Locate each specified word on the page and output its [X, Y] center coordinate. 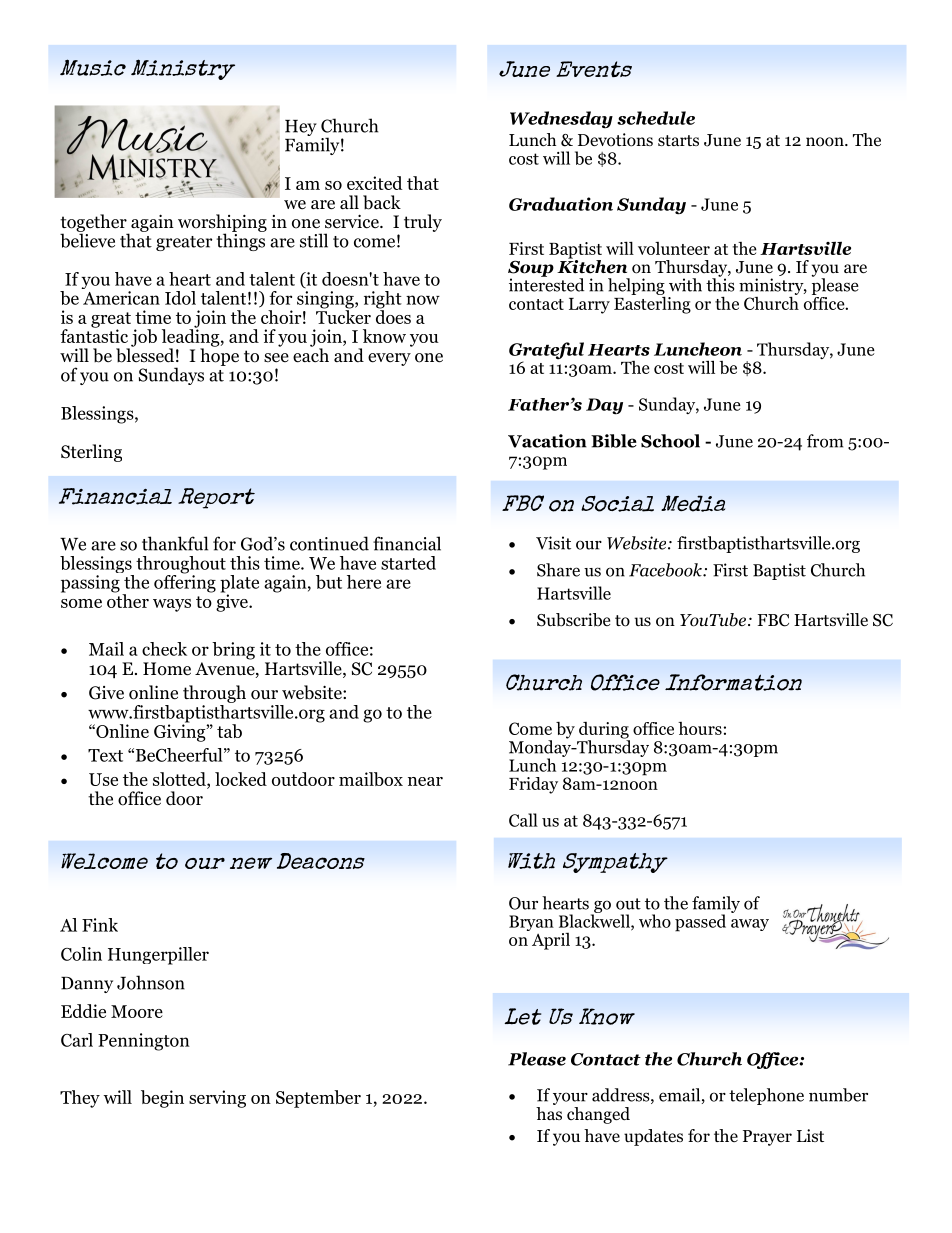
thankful [175, 543]
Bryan [531, 923]
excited [375, 183]
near [425, 781]
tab [229, 731]
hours [700, 728]
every [389, 359]
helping [636, 287]
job [143, 339]
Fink [100, 925]
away [750, 925]
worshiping [222, 224]
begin [162, 1099]
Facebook [666, 570]
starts [678, 140]
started [408, 563]
